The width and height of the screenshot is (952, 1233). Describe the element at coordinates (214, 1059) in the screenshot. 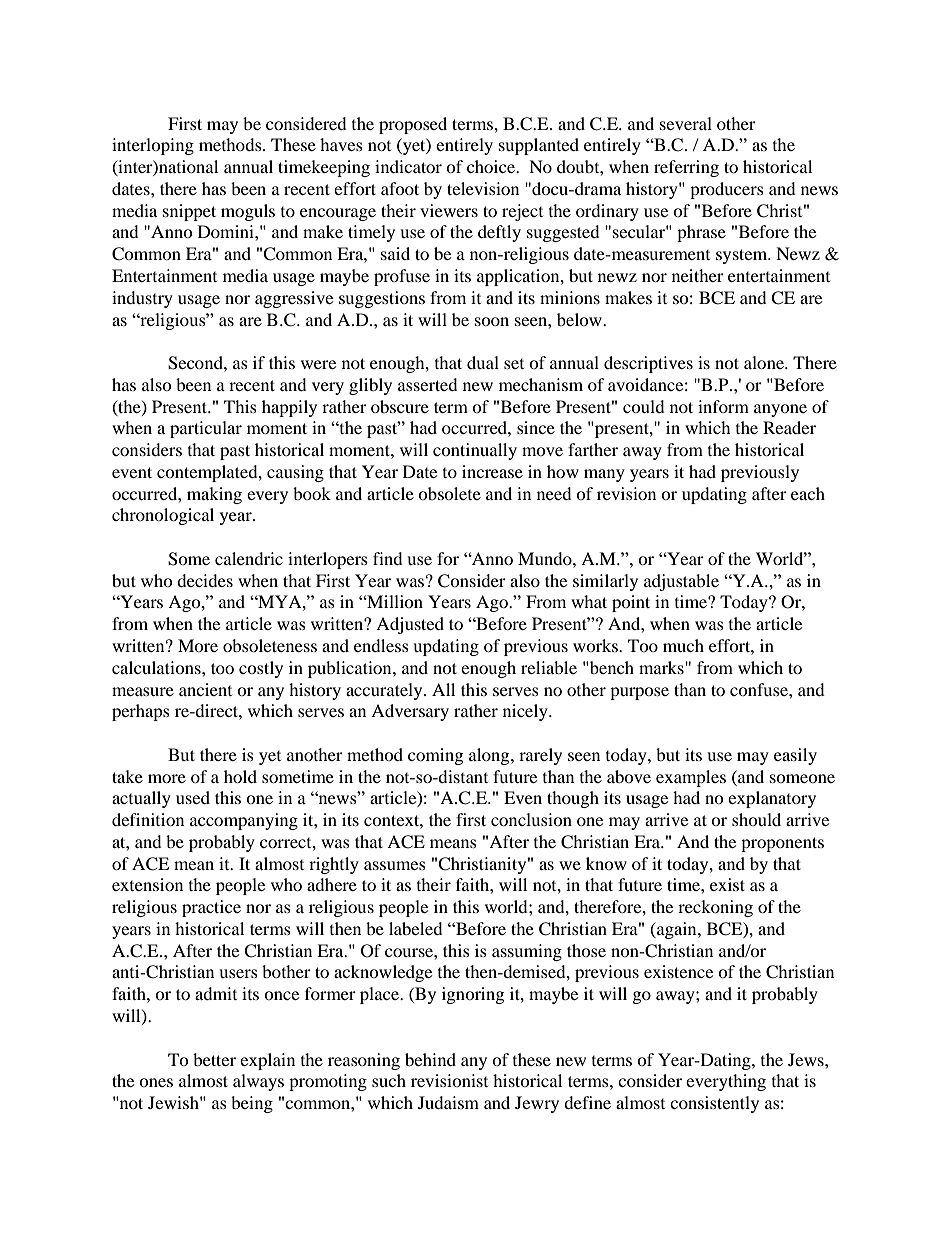

I see `better` at that location.
